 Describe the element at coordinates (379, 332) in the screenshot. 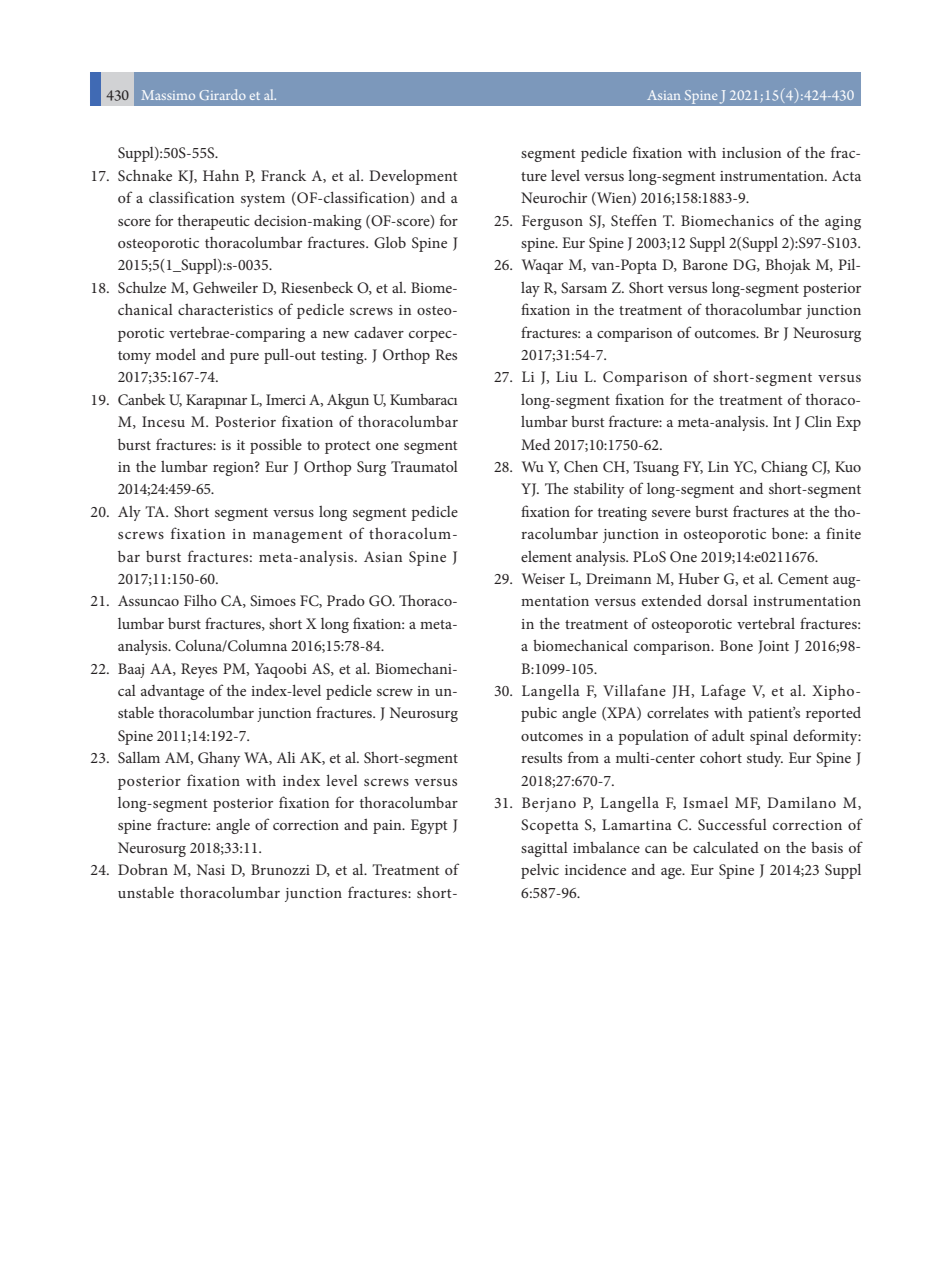

I see `cadaver` at that location.
